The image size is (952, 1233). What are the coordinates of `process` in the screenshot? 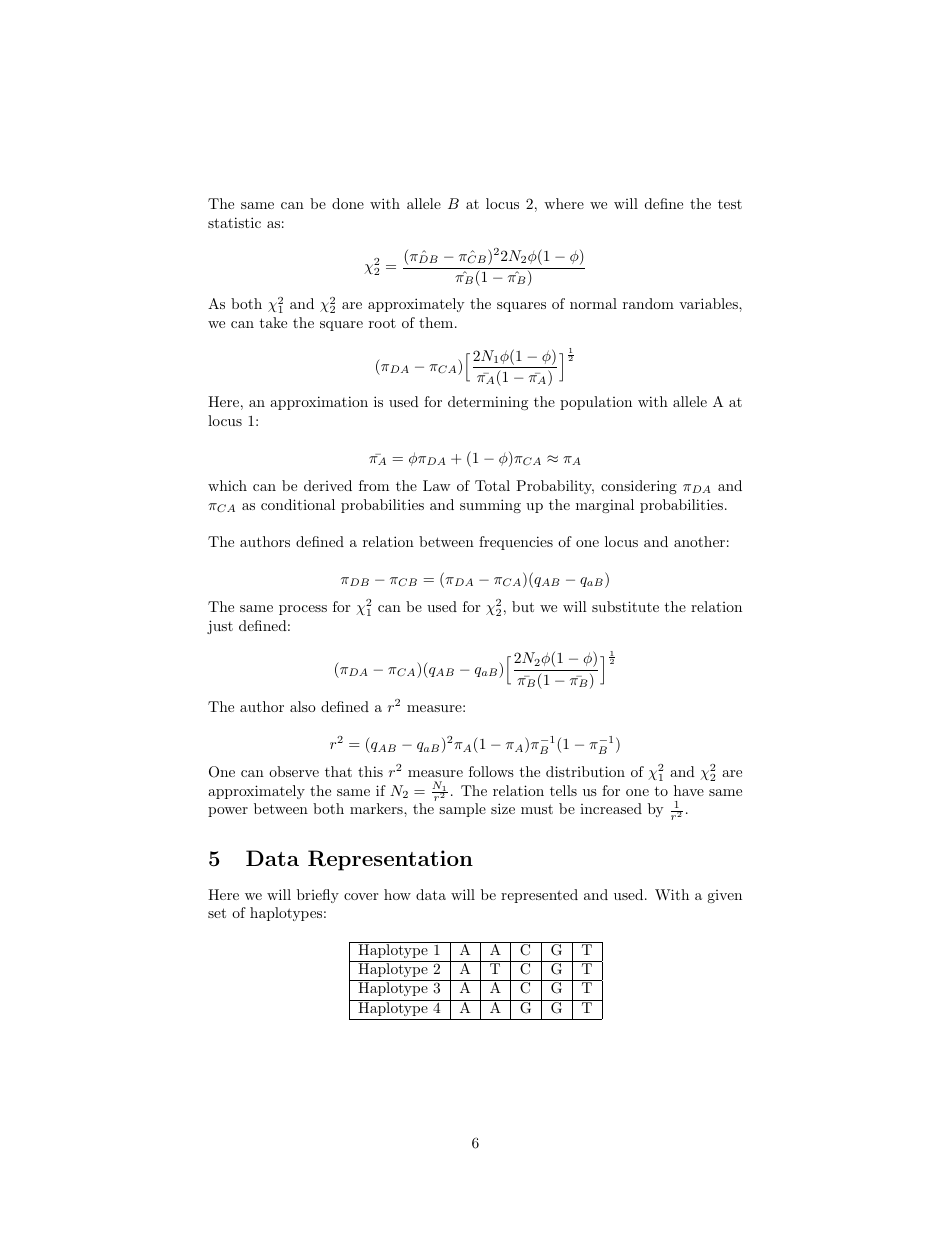 It's located at (303, 610).
